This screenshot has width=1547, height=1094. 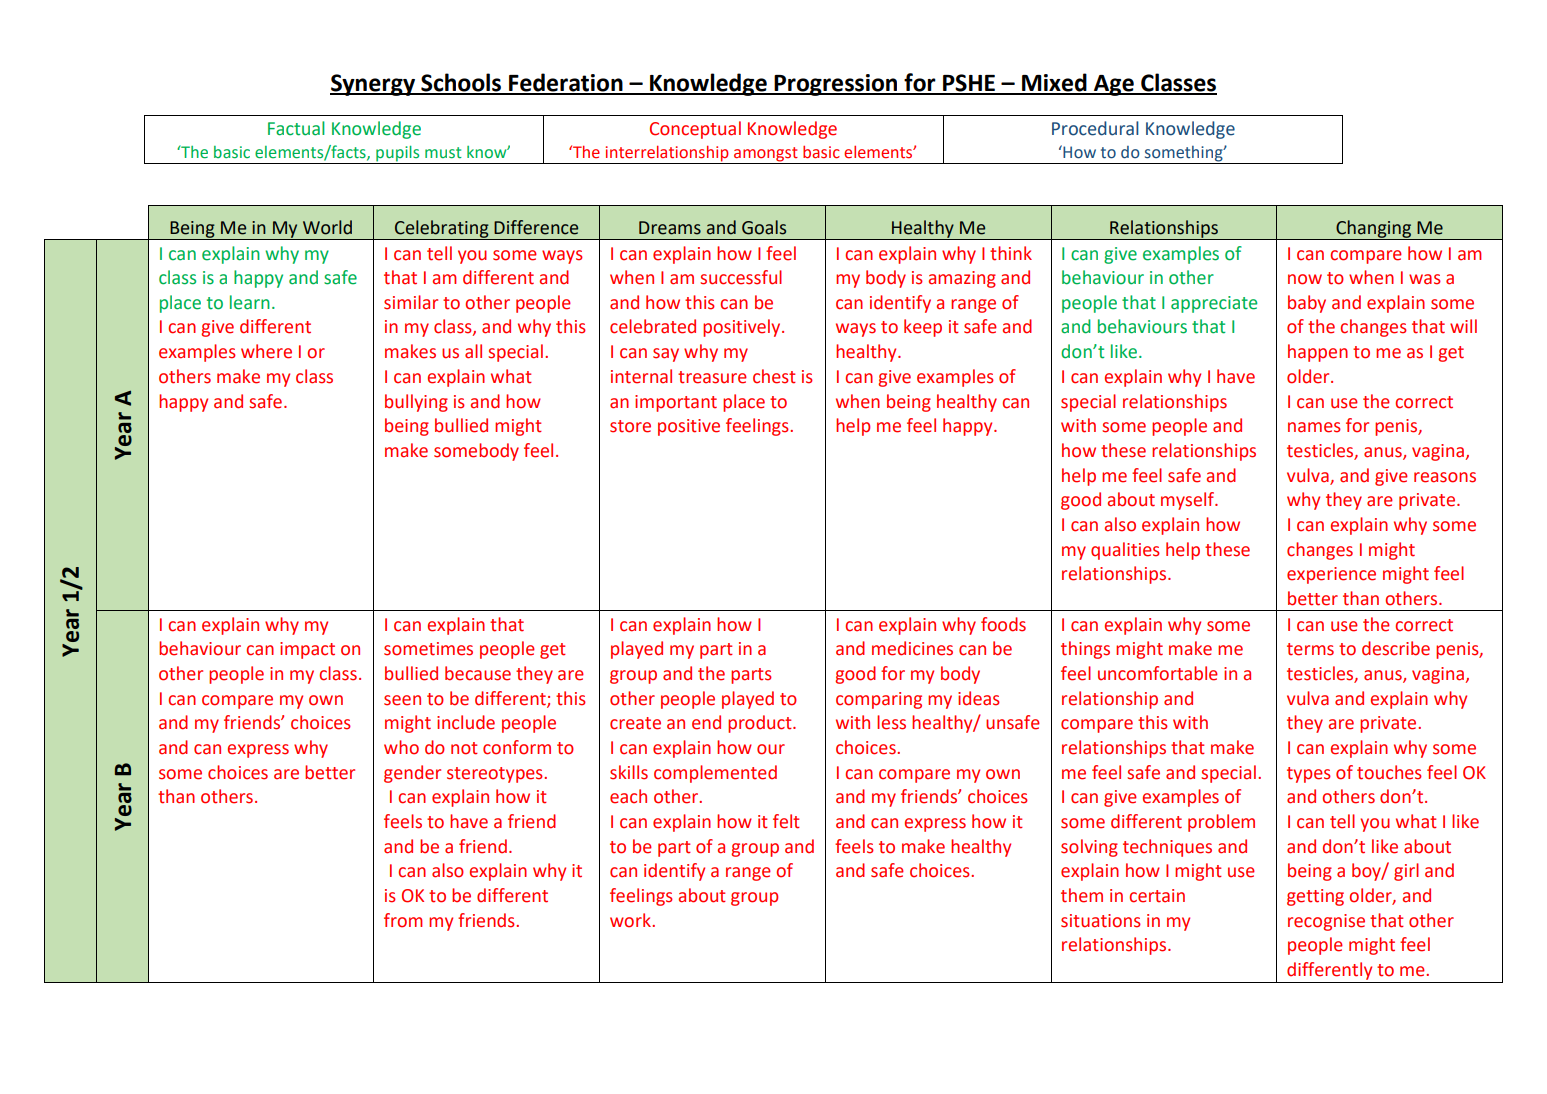 I want to click on myself, so click(x=1189, y=501).
